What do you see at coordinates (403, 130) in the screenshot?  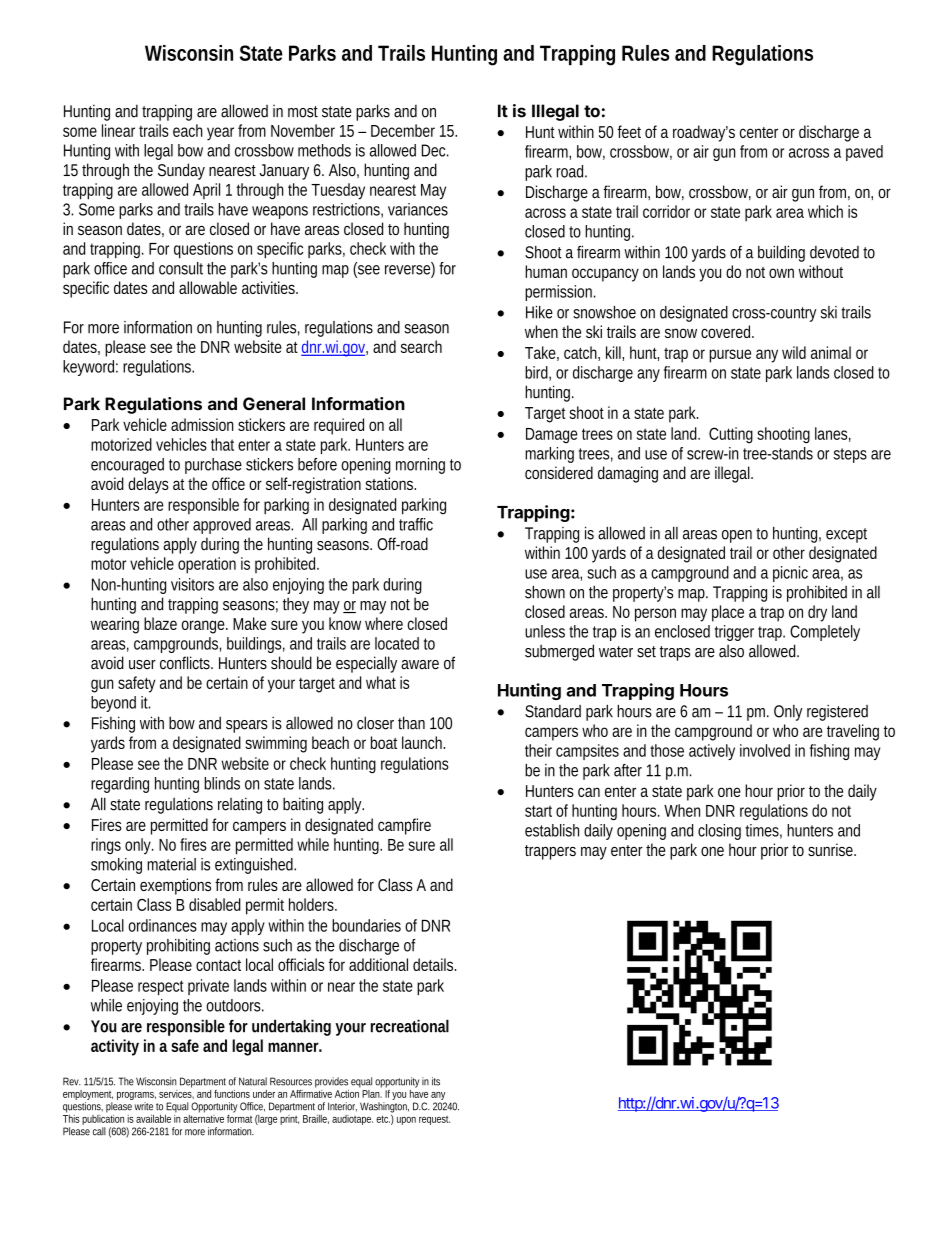 I see `December` at bounding box center [403, 130].
